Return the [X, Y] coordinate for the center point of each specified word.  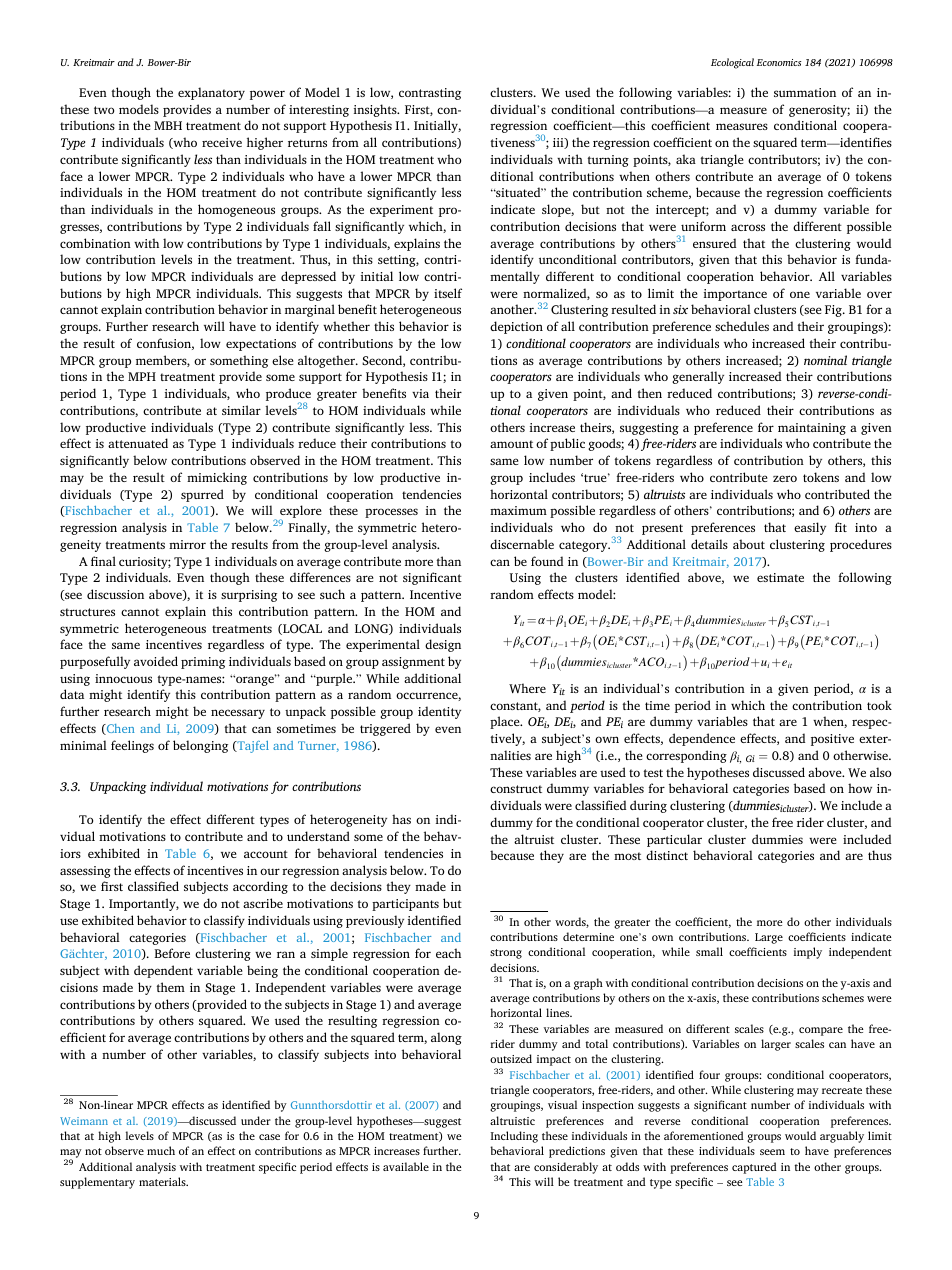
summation [805, 92]
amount [511, 444]
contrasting [430, 94]
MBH [168, 125]
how [860, 788]
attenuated [138, 443]
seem [772, 1152]
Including [514, 1137]
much [161, 1150]
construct [516, 789]
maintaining [812, 429]
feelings [132, 746]
